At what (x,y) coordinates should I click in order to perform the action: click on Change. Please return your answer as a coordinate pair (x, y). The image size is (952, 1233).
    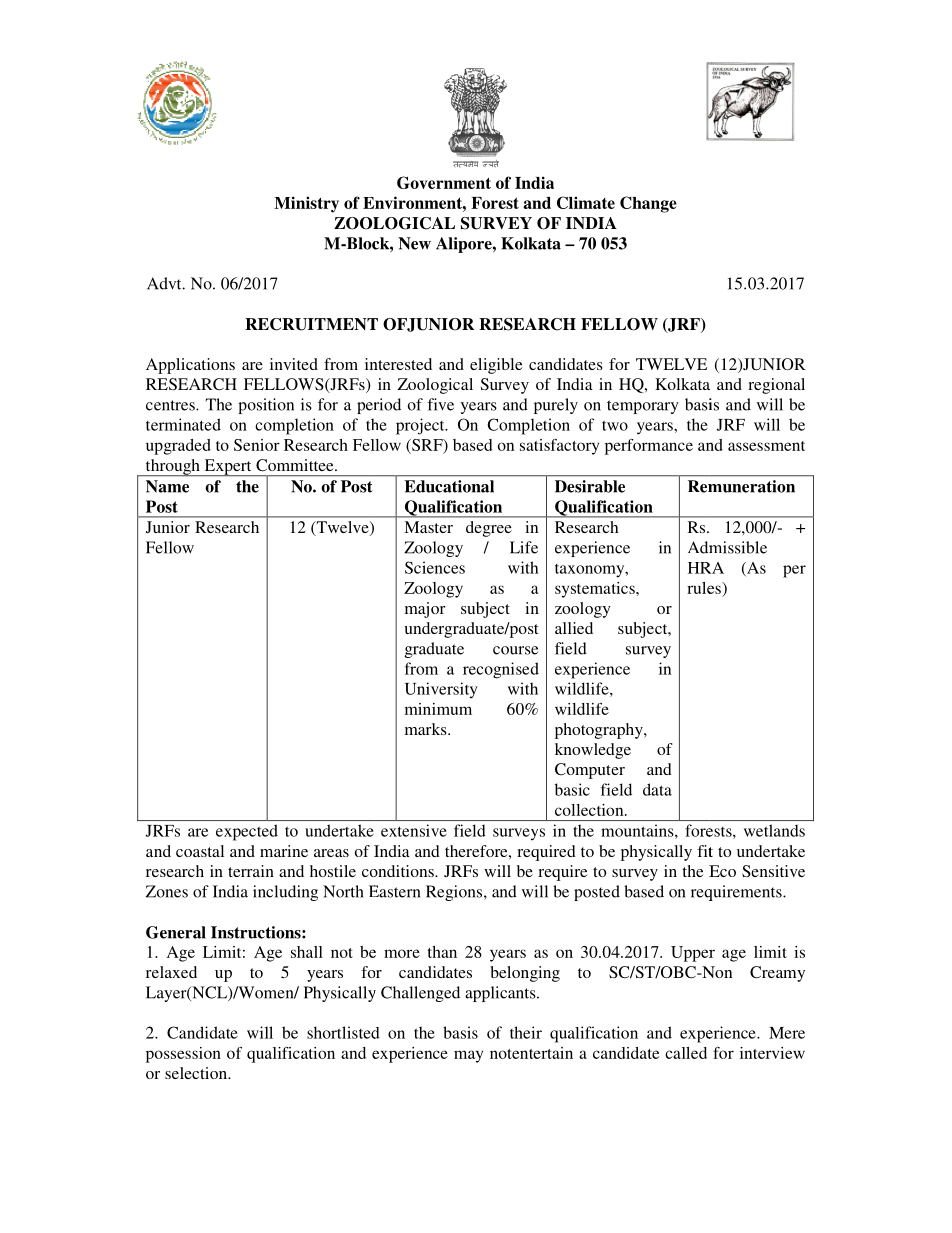
    Looking at the image, I should click on (648, 204).
